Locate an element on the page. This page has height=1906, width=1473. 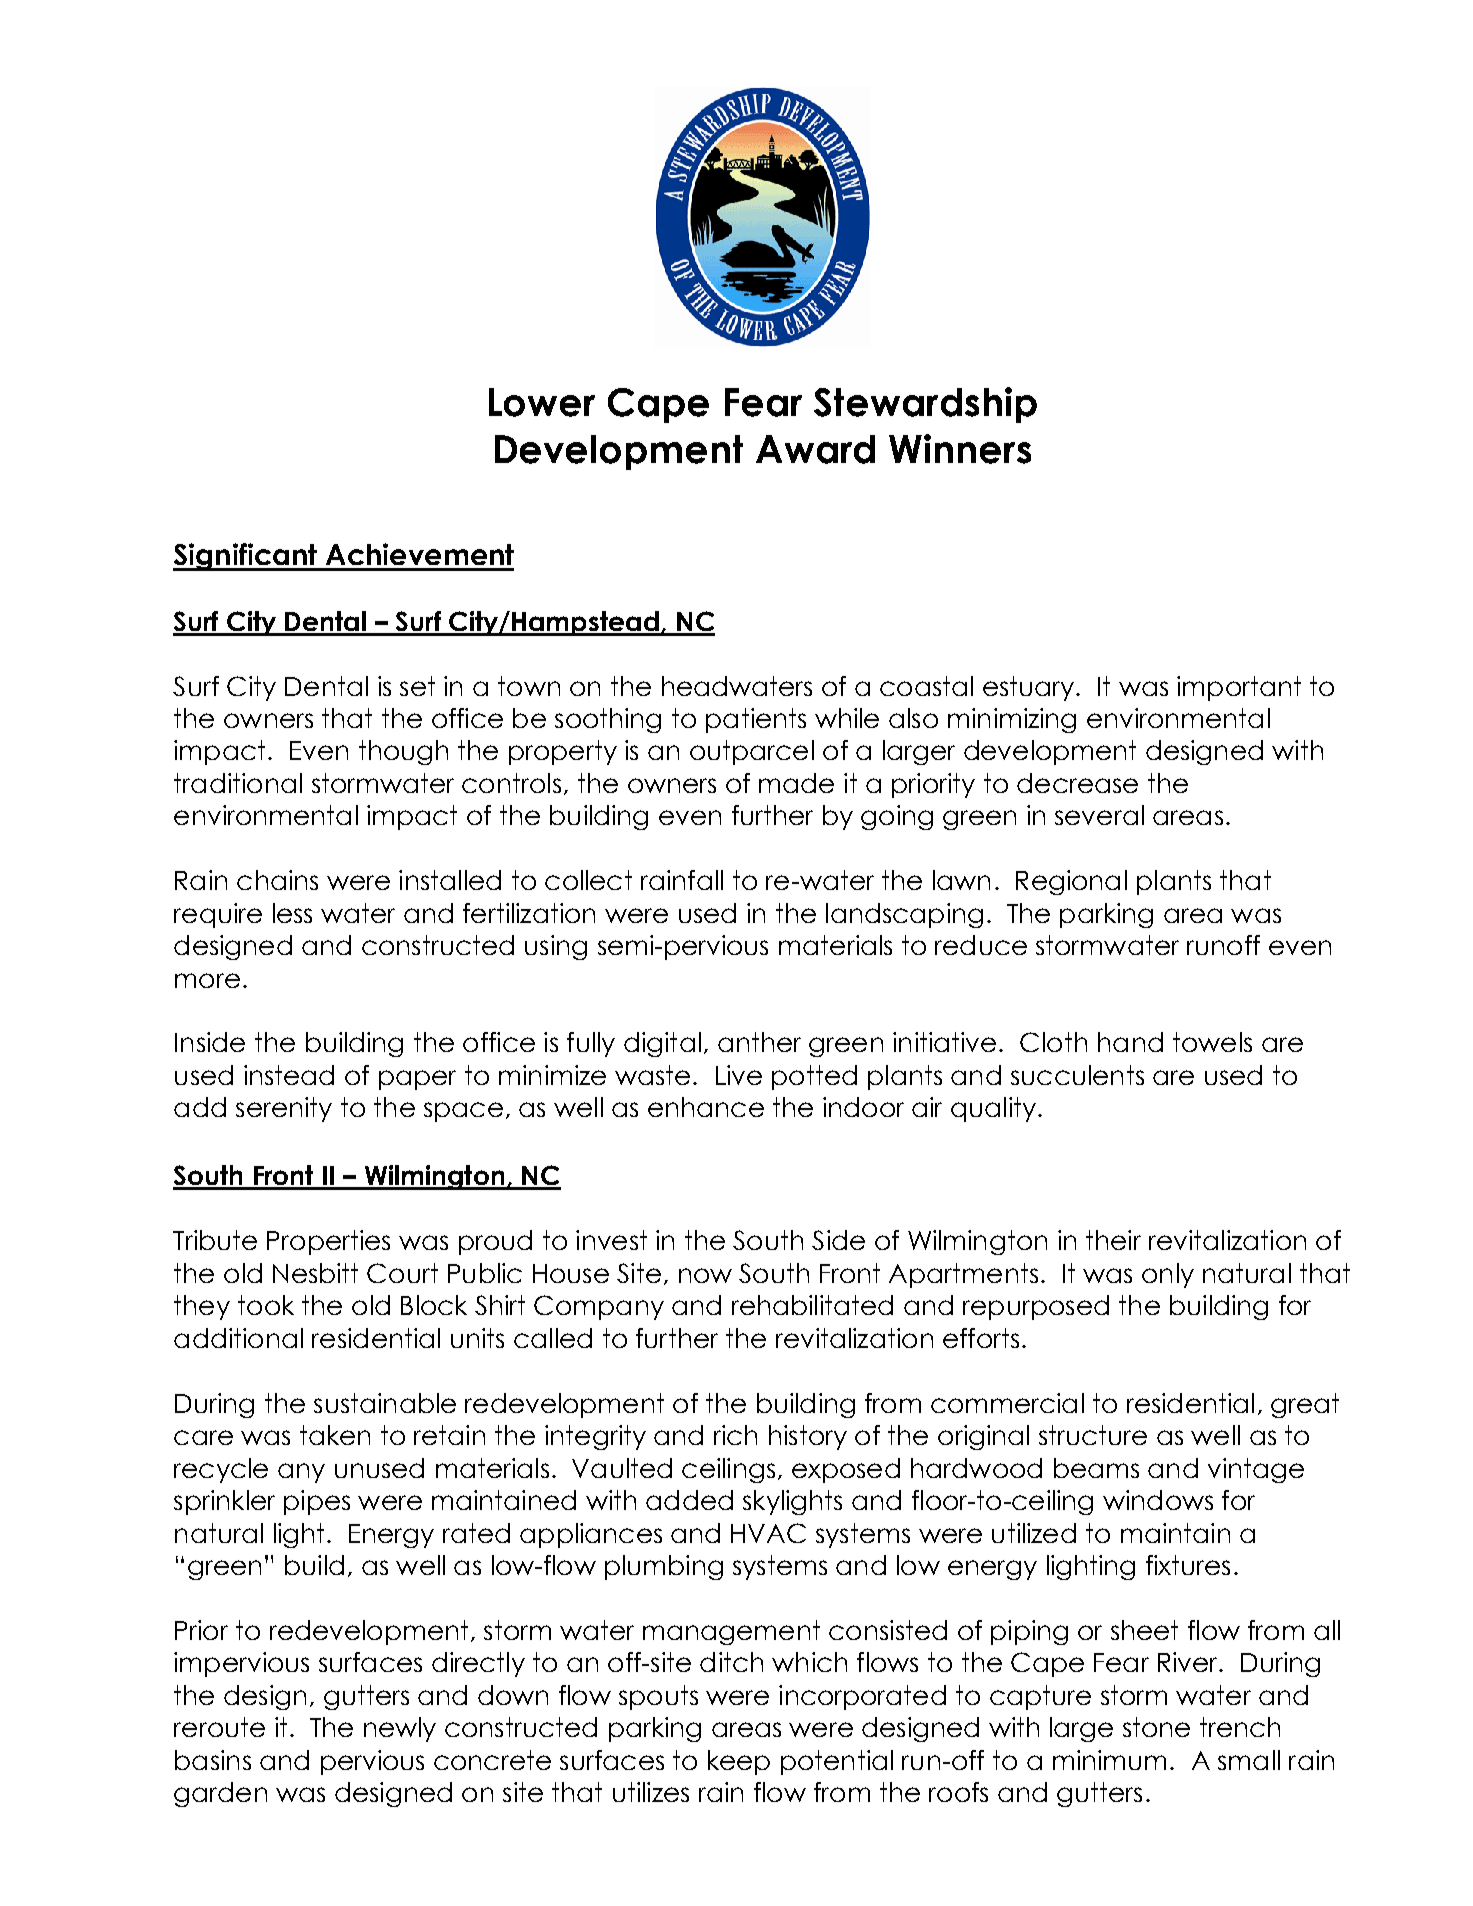
newly is located at coordinates (400, 1729).
